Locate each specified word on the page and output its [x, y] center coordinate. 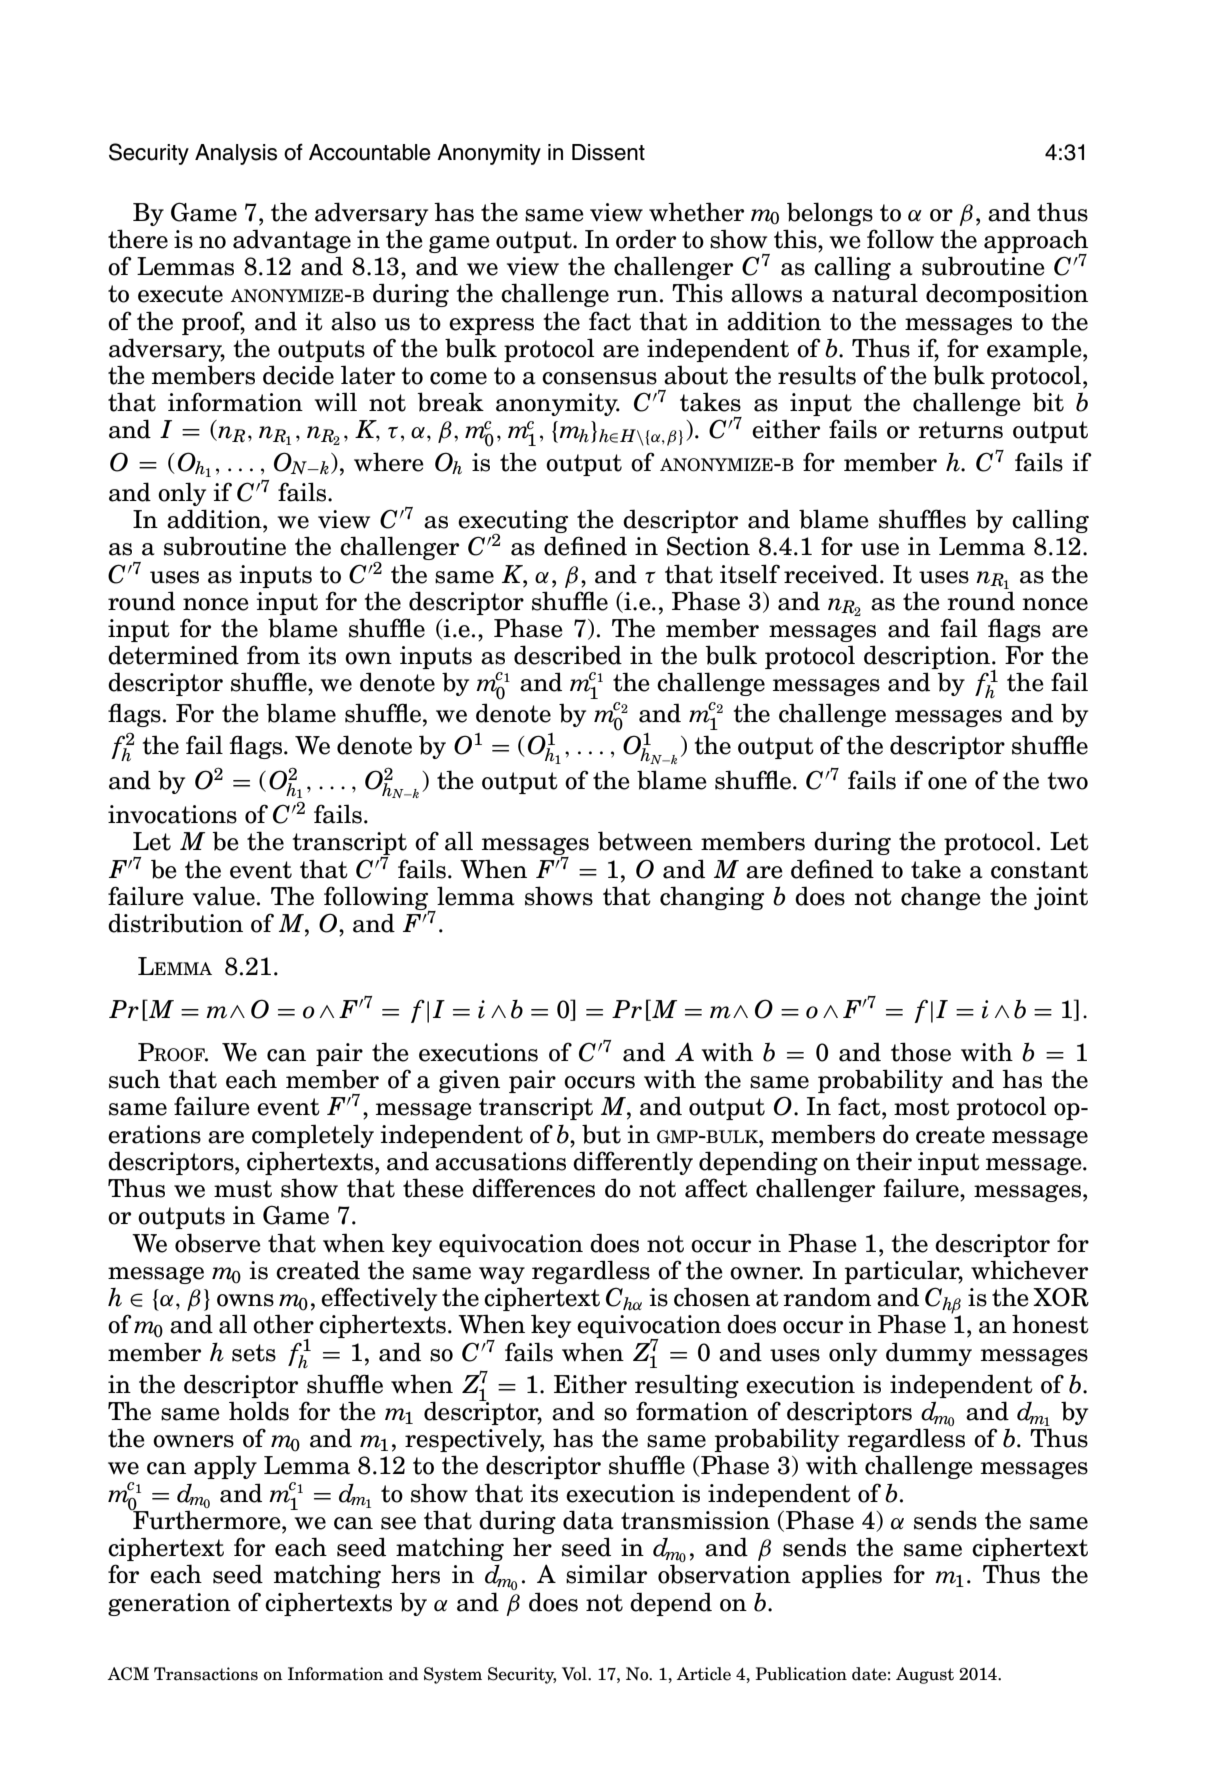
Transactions [206, 1674]
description [928, 658]
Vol [575, 1674]
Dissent [608, 152]
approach [1036, 242]
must [243, 1189]
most [922, 1107]
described [568, 655]
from [273, 655]
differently [633, 1163]
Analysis [236, 154]
